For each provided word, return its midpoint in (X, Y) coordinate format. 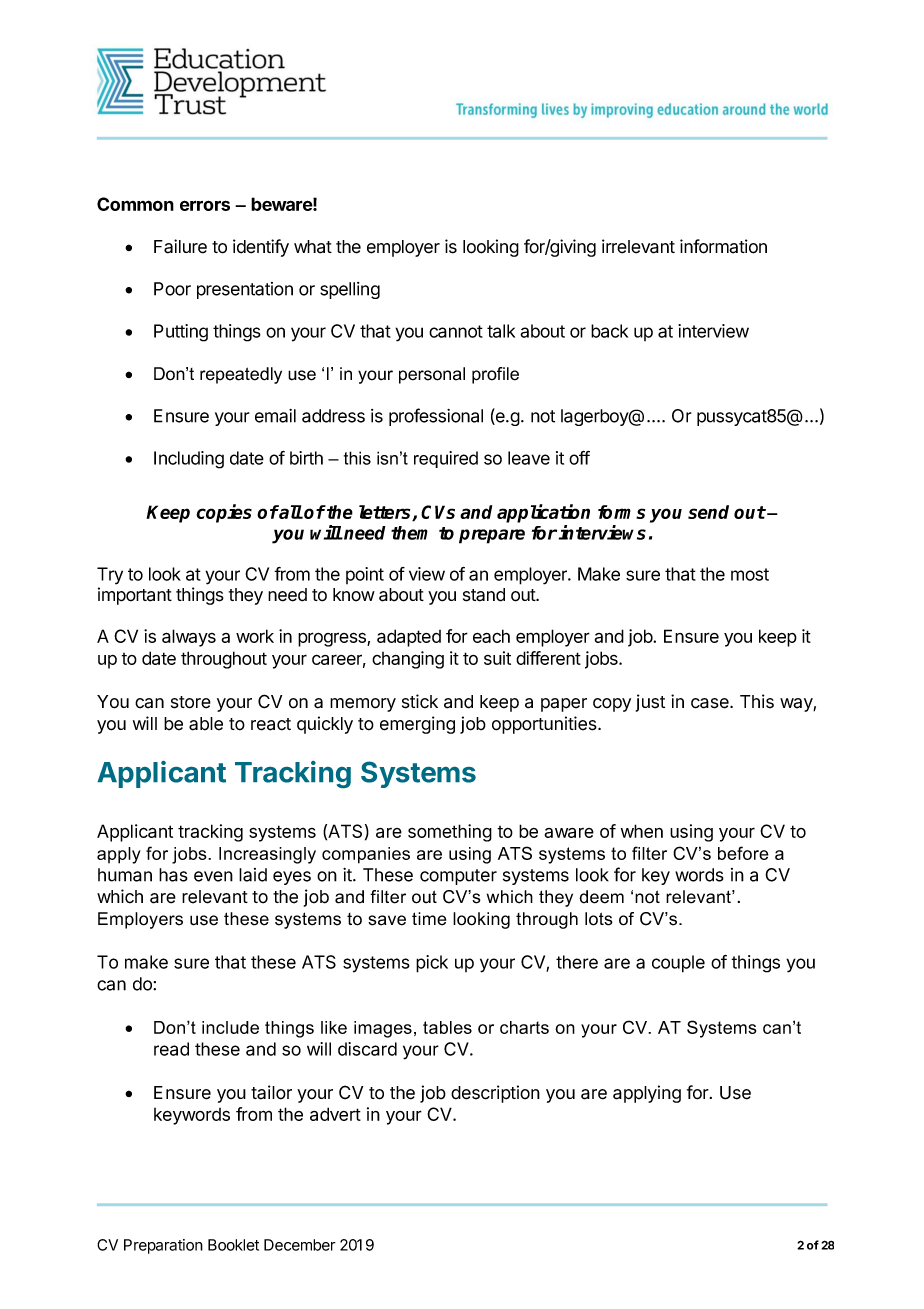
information (723, 246)
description (495, 1094)
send (708, 512)
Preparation (163, 1246)
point (365, 575)
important (135, 596)
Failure (180, 246)
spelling (350, 290)
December (300, 1245)
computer (458, 877)
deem (601, 897)
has (173, 875)
